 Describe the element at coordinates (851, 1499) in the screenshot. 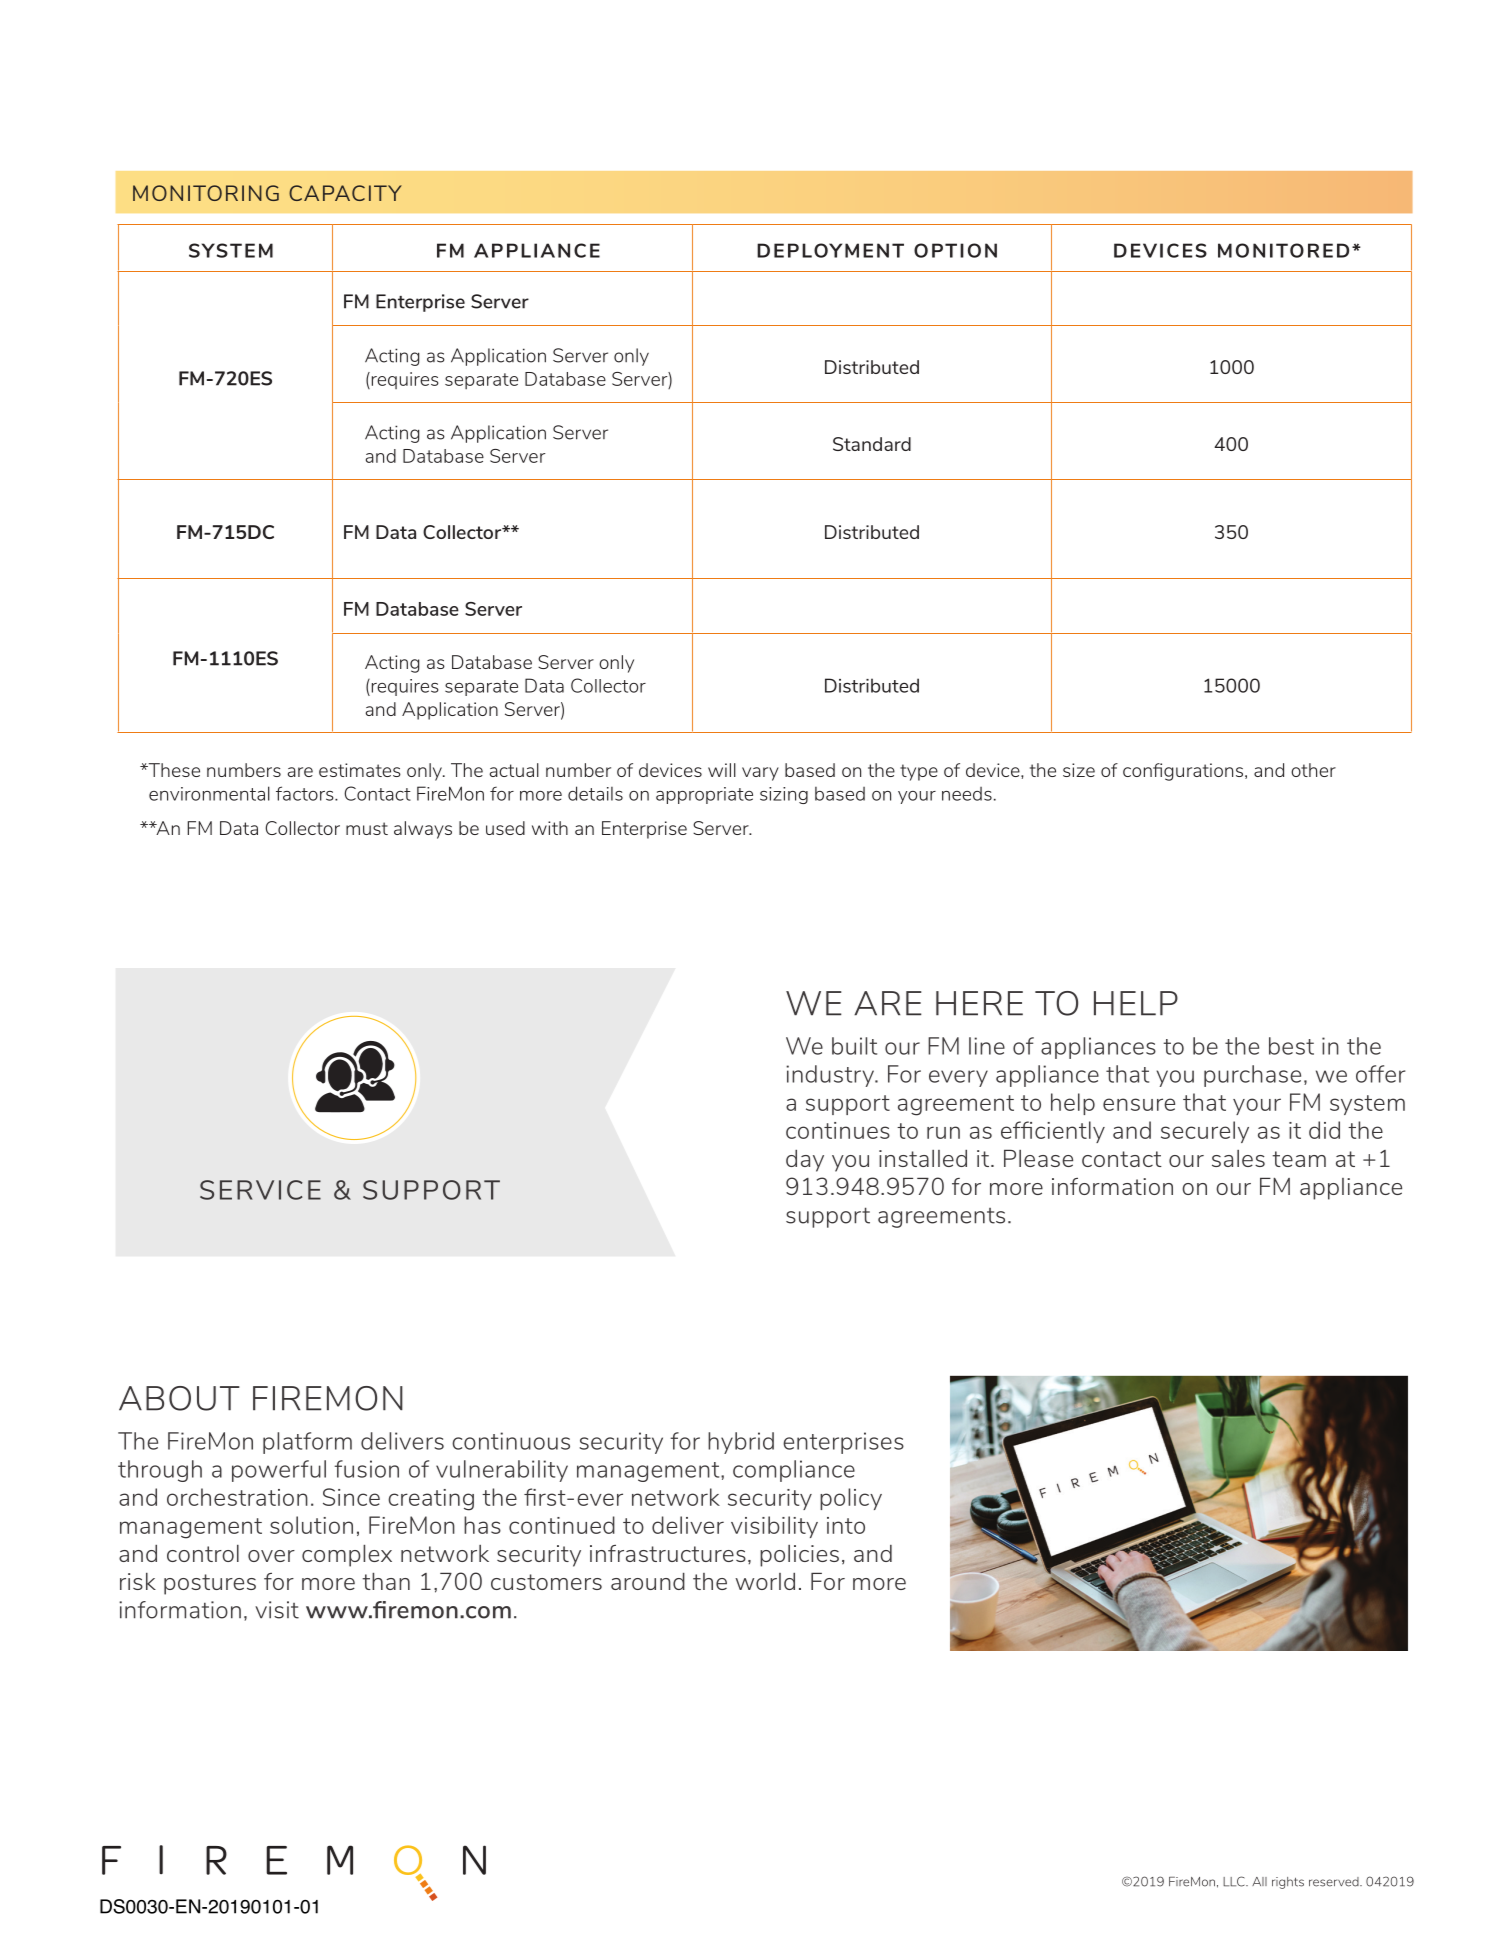

I see `policy` at that location.
